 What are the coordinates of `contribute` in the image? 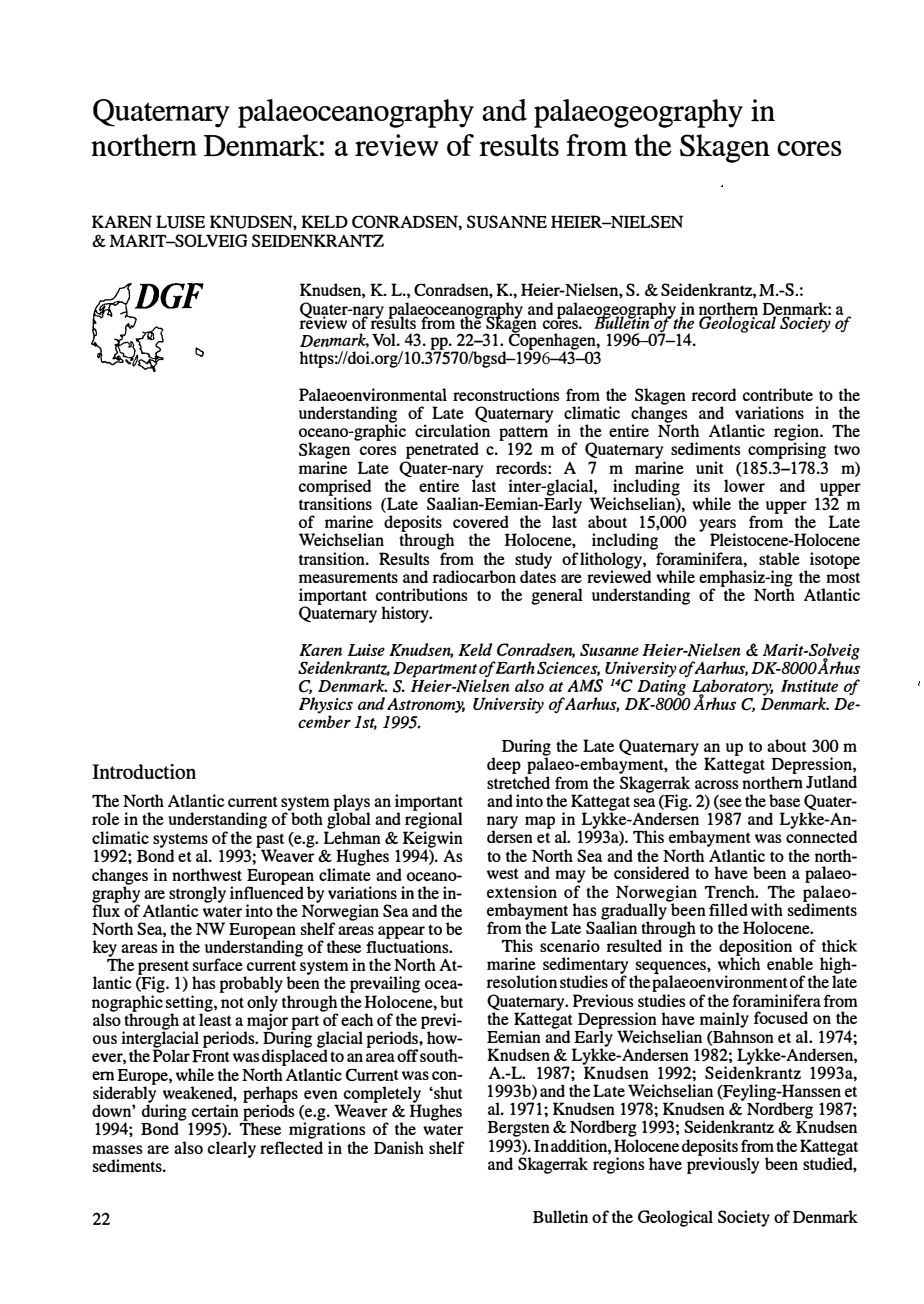 It's located at (778, 394).
